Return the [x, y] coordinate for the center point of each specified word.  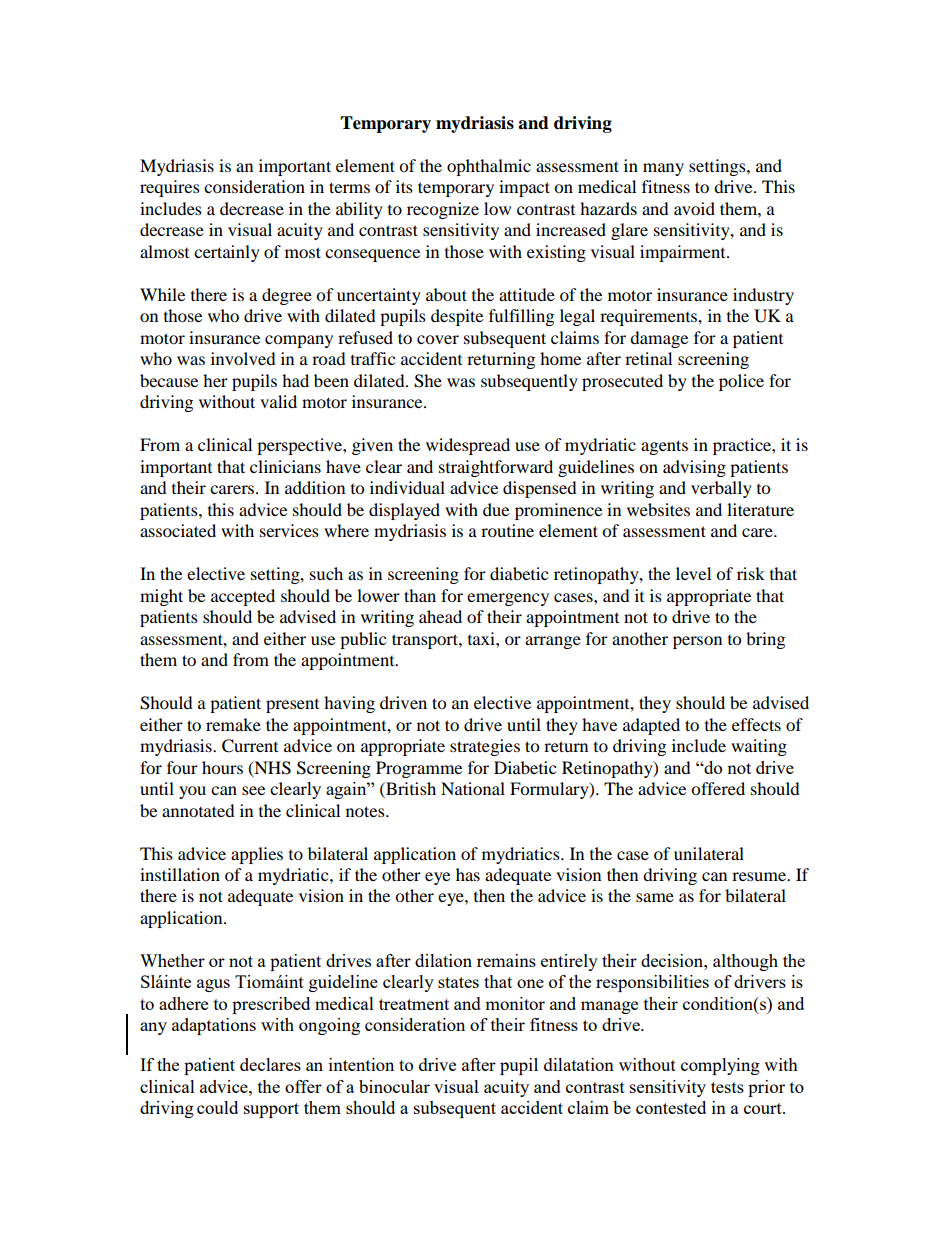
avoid [694, 208]
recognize [443, 210]
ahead [440, 616]
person [697, 642]
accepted [243, 597]
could [217, 1107]
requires [170, 188]
